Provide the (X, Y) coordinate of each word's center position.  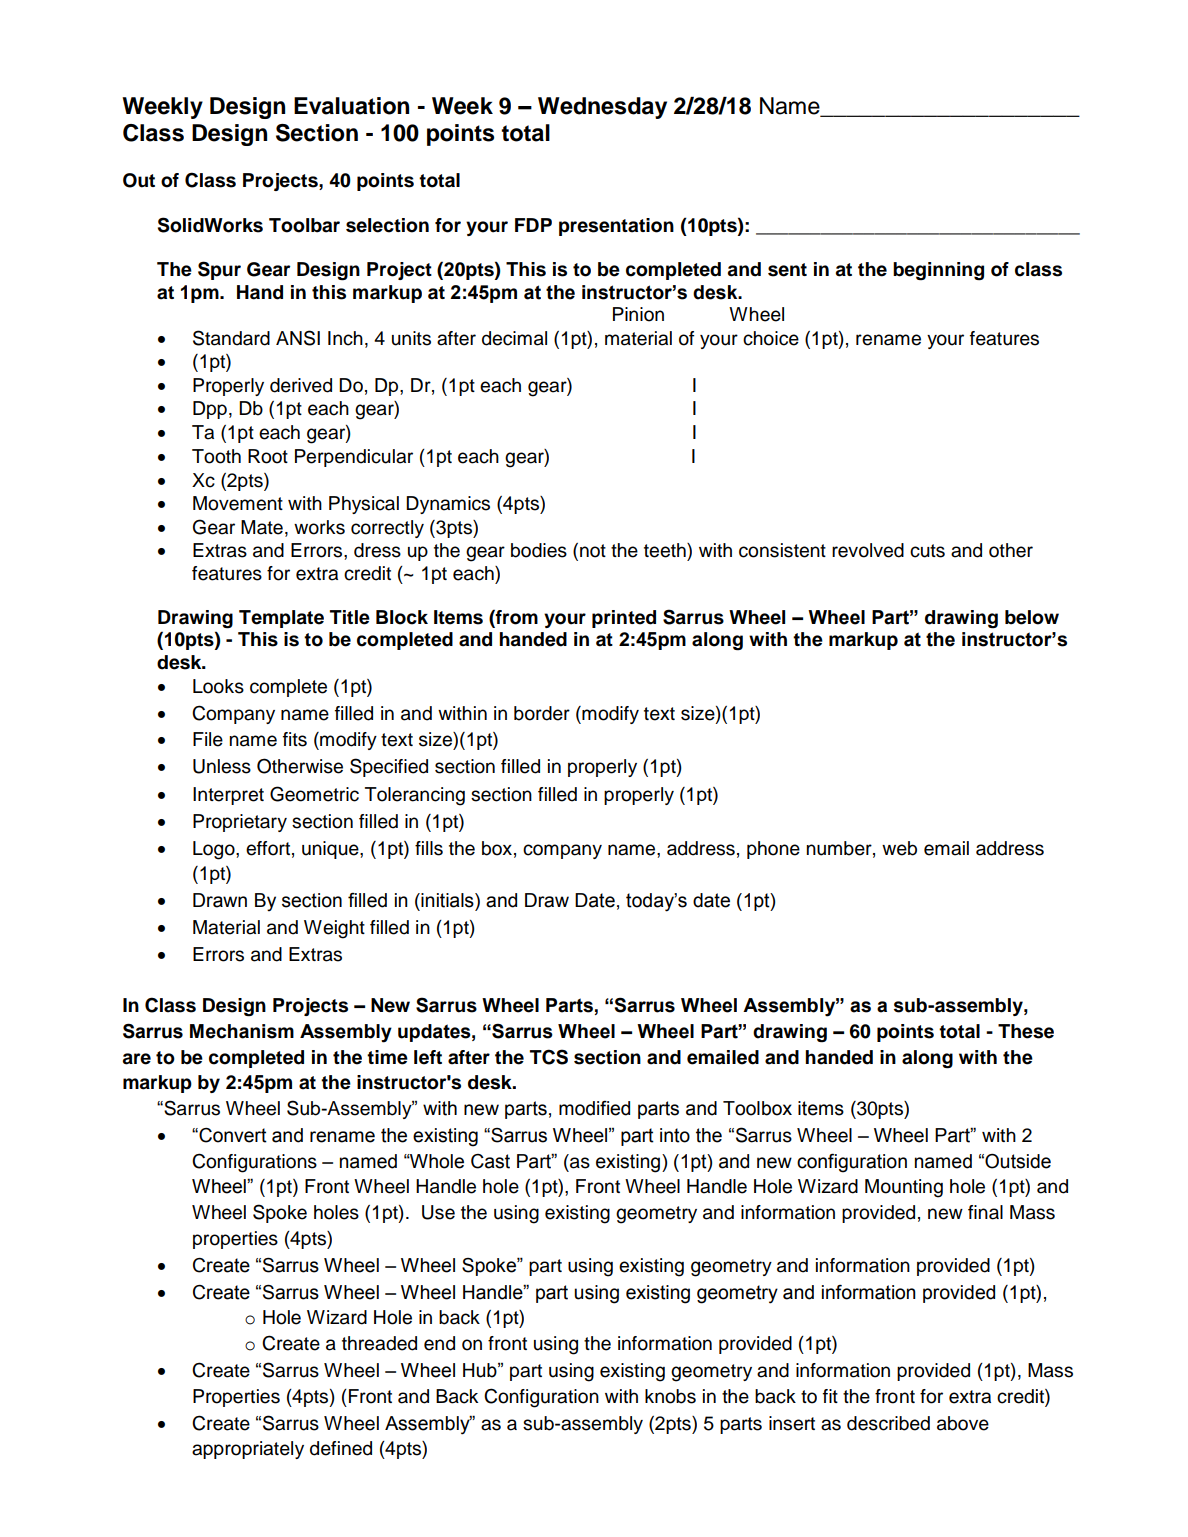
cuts (927, 551)
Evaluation (351, 106)
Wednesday (602, 108)
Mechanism (242, 1031)
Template (281, 619)
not (593, 551)
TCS (549, 1057)
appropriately (248, 1450)
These (1026, 1031)
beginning (938, 271)
